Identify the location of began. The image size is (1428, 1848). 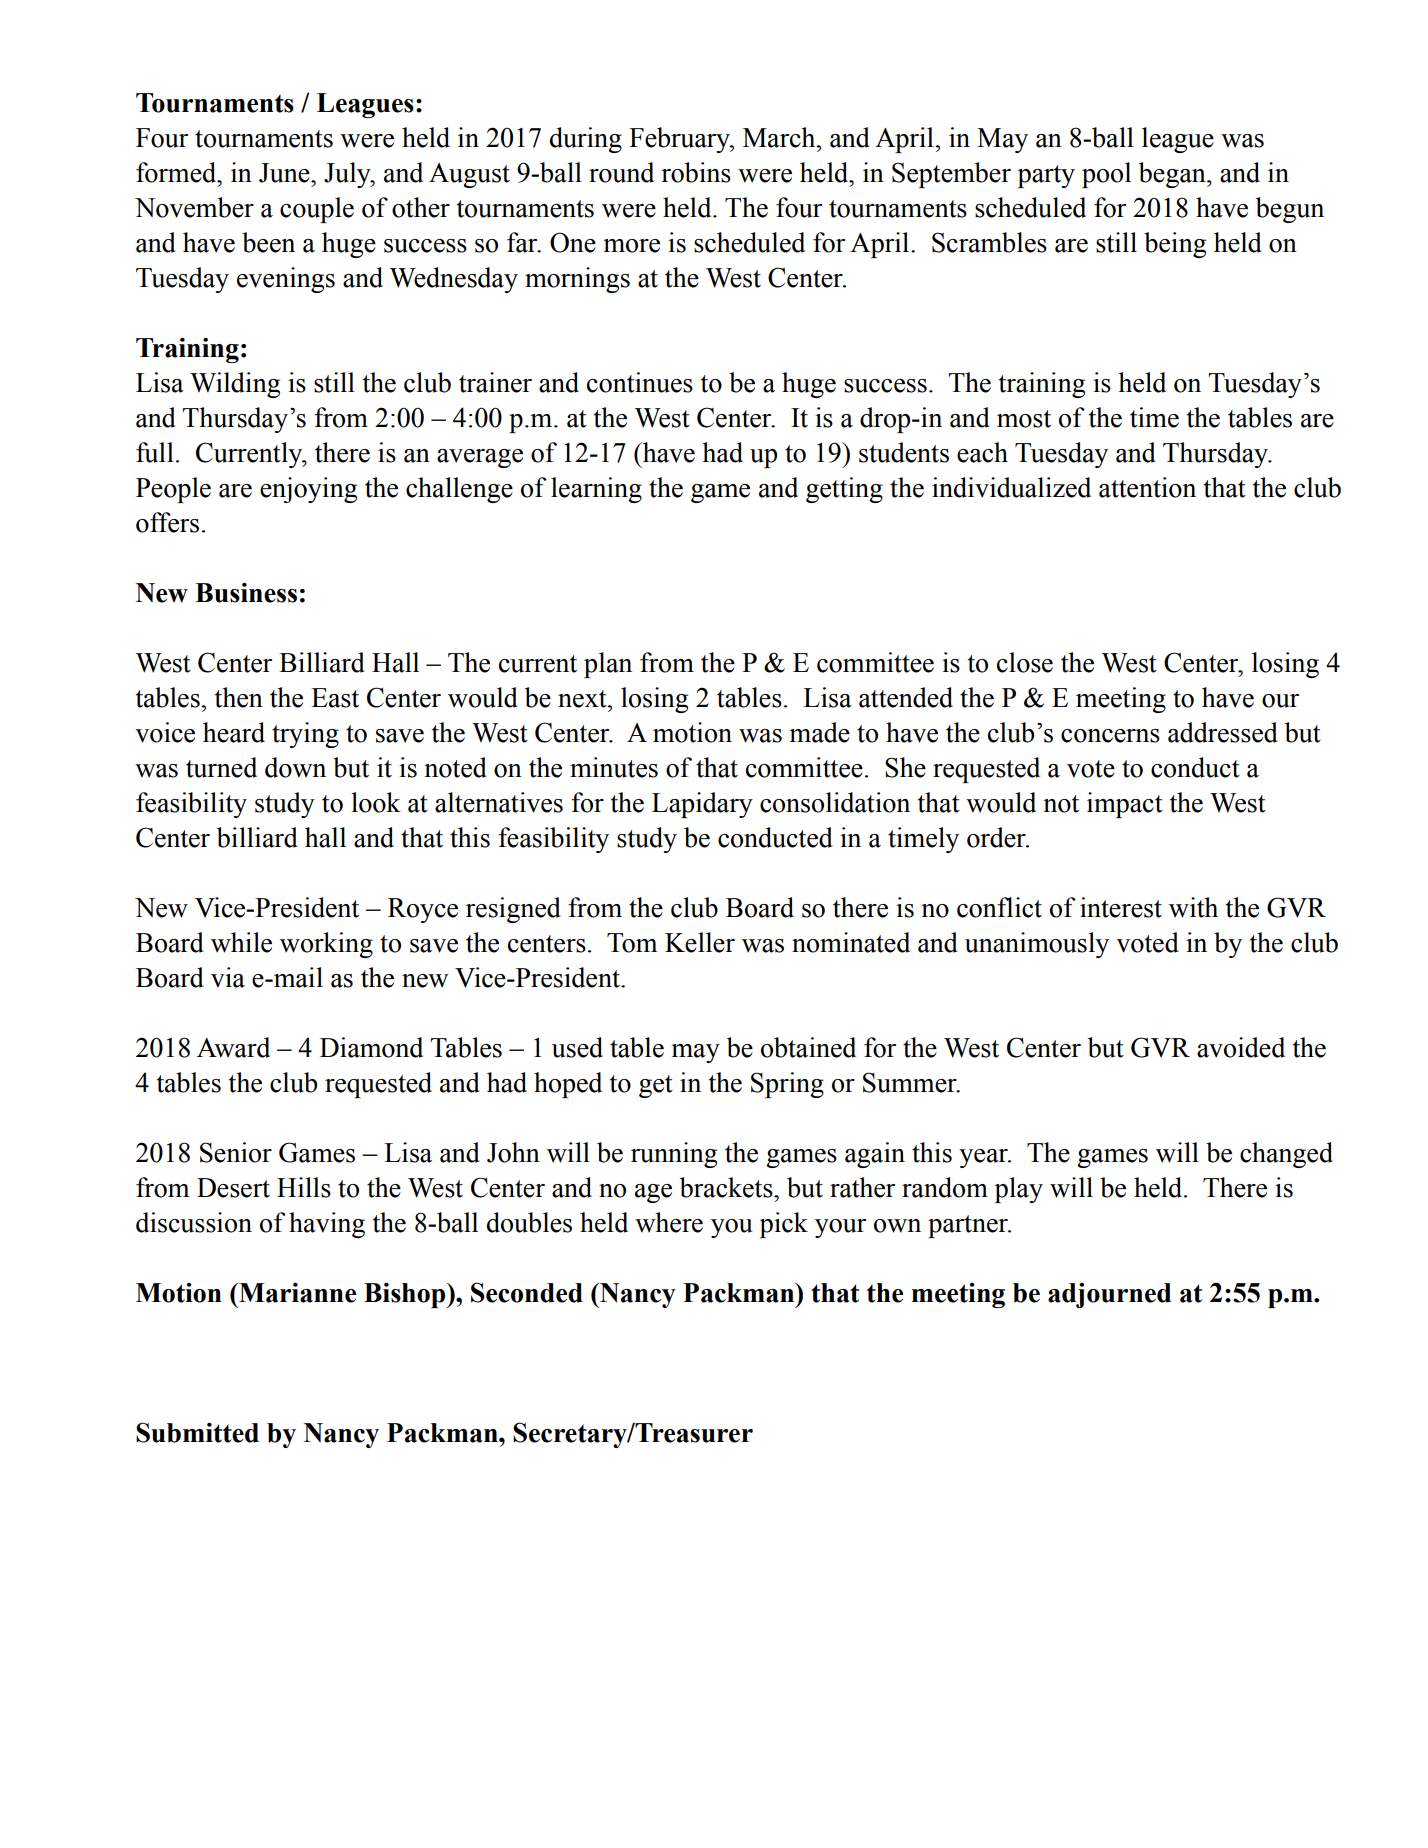
(1173, 175).
